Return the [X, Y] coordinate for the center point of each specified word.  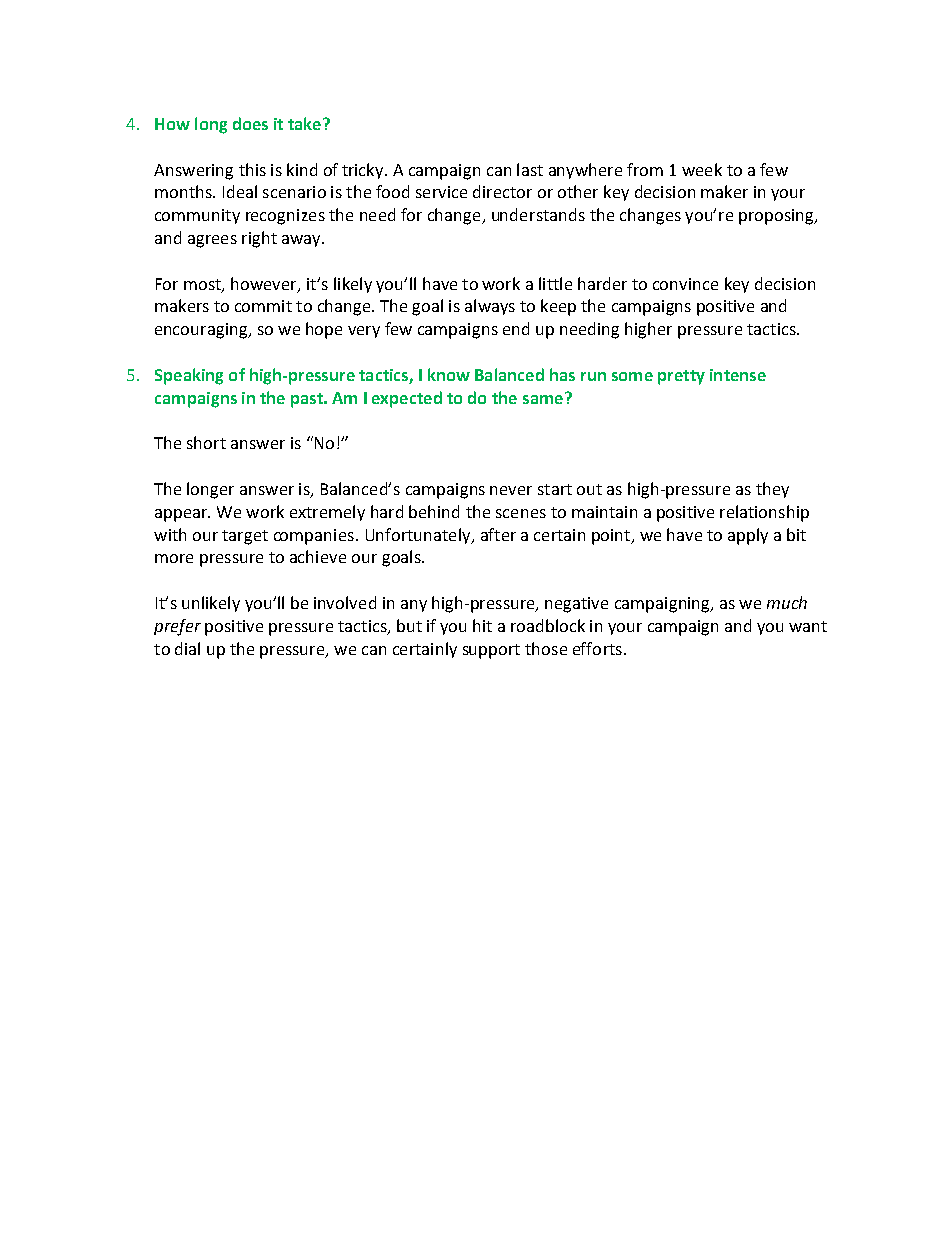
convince [685, 284]
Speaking [189, 376]
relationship [764, 513]
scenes [521, 513]
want [808, 626]
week [702, 169]
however [265, 284]
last [530, 169]
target [245, 537]
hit [482, 625]
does [250, 123]
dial [187, 648]
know [449, 374]
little [555, 283]
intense [738, 375]
